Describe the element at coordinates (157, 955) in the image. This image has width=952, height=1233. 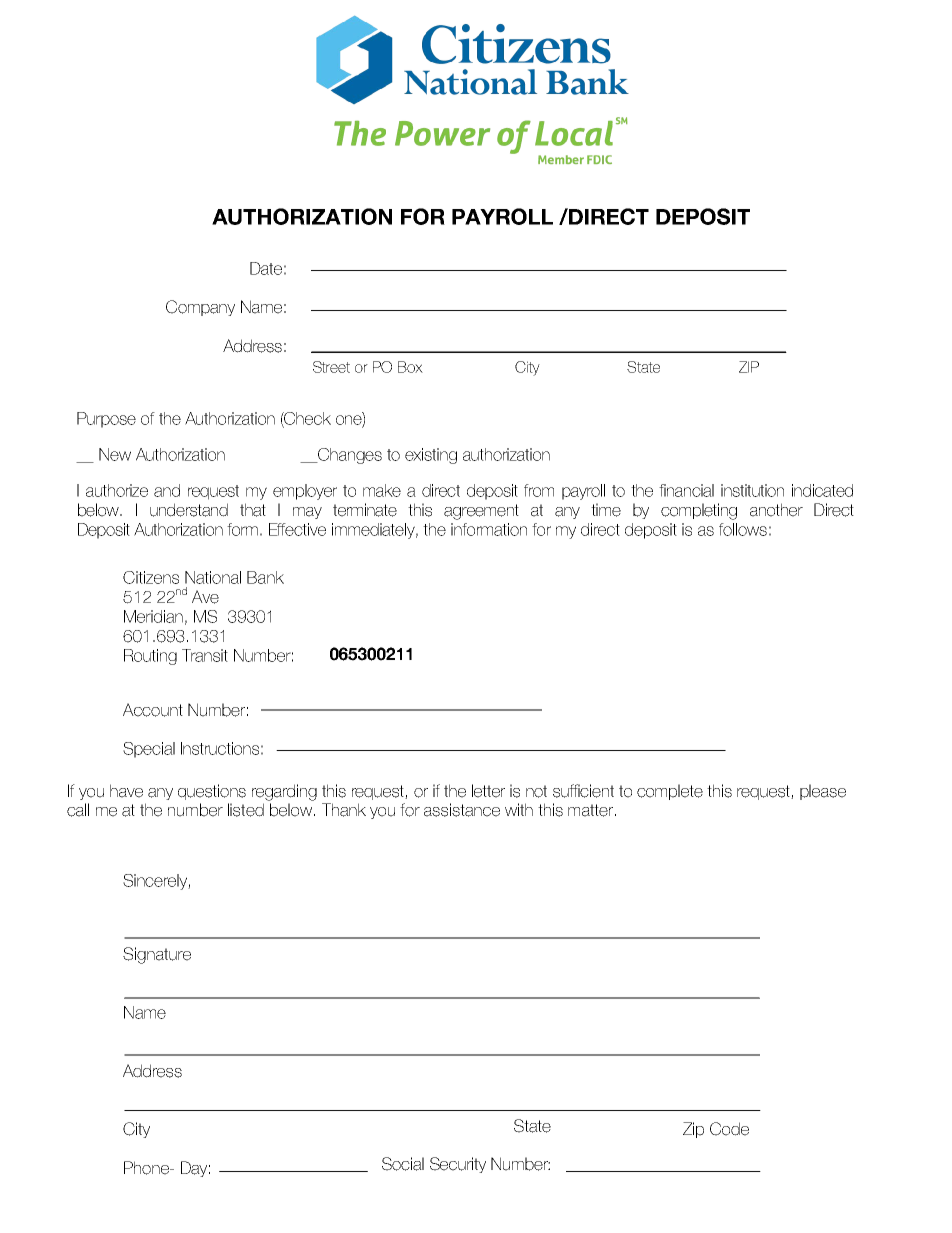
I see `Signature` at that location.
